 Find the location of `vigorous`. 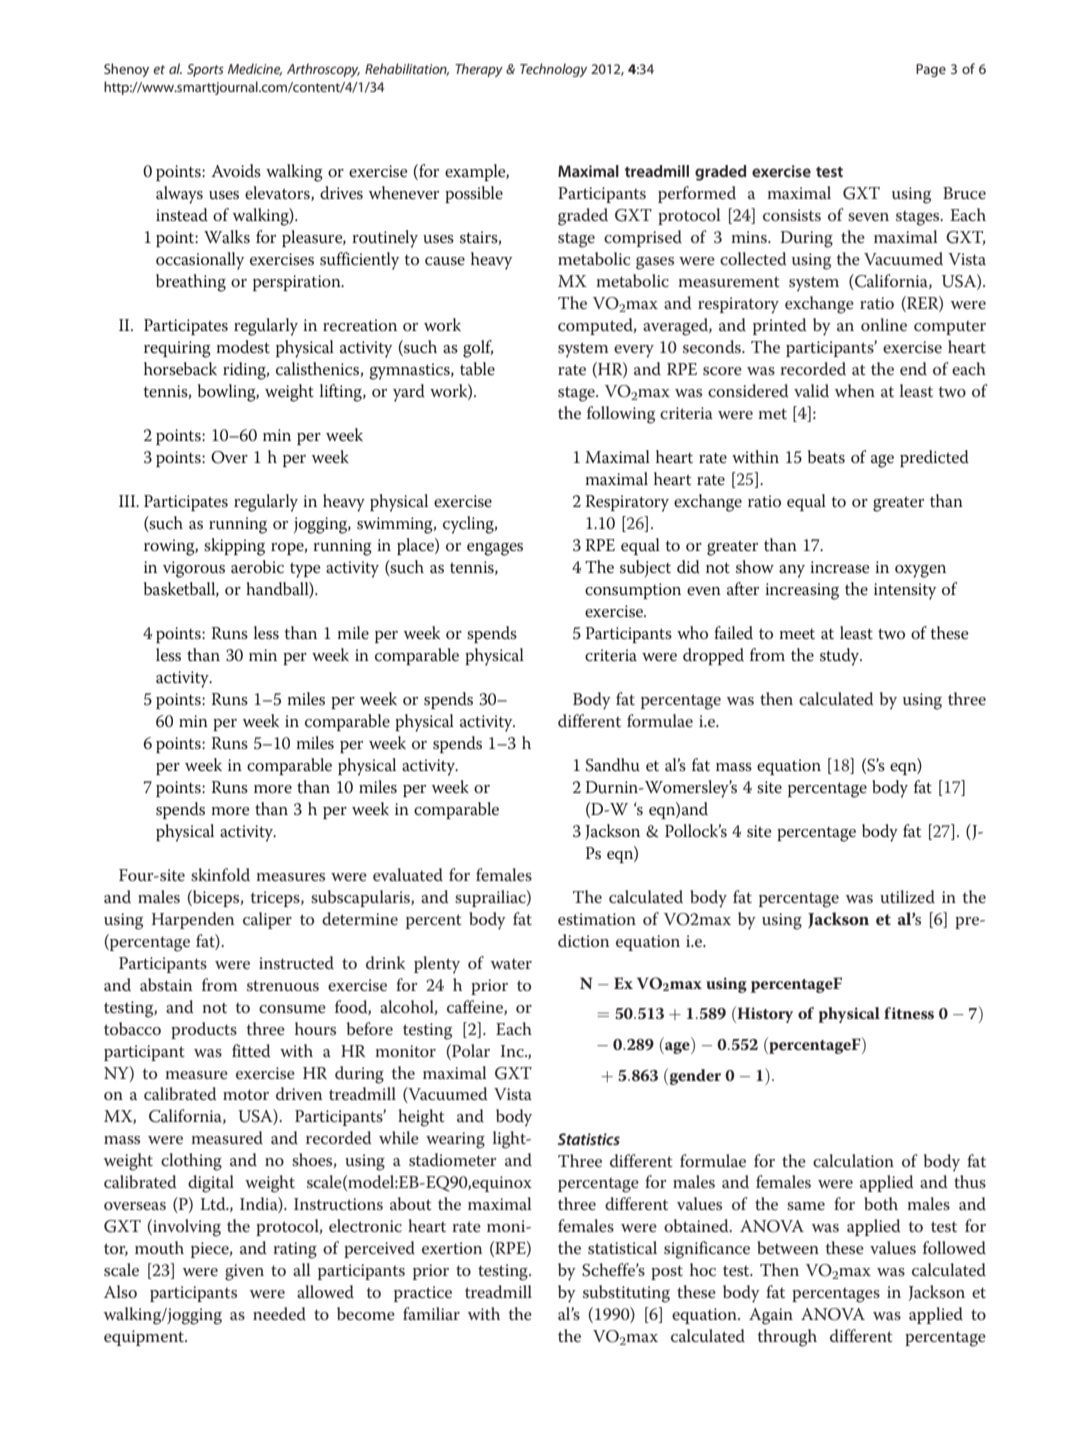

vigorous is located at coordinates (194, 569).
